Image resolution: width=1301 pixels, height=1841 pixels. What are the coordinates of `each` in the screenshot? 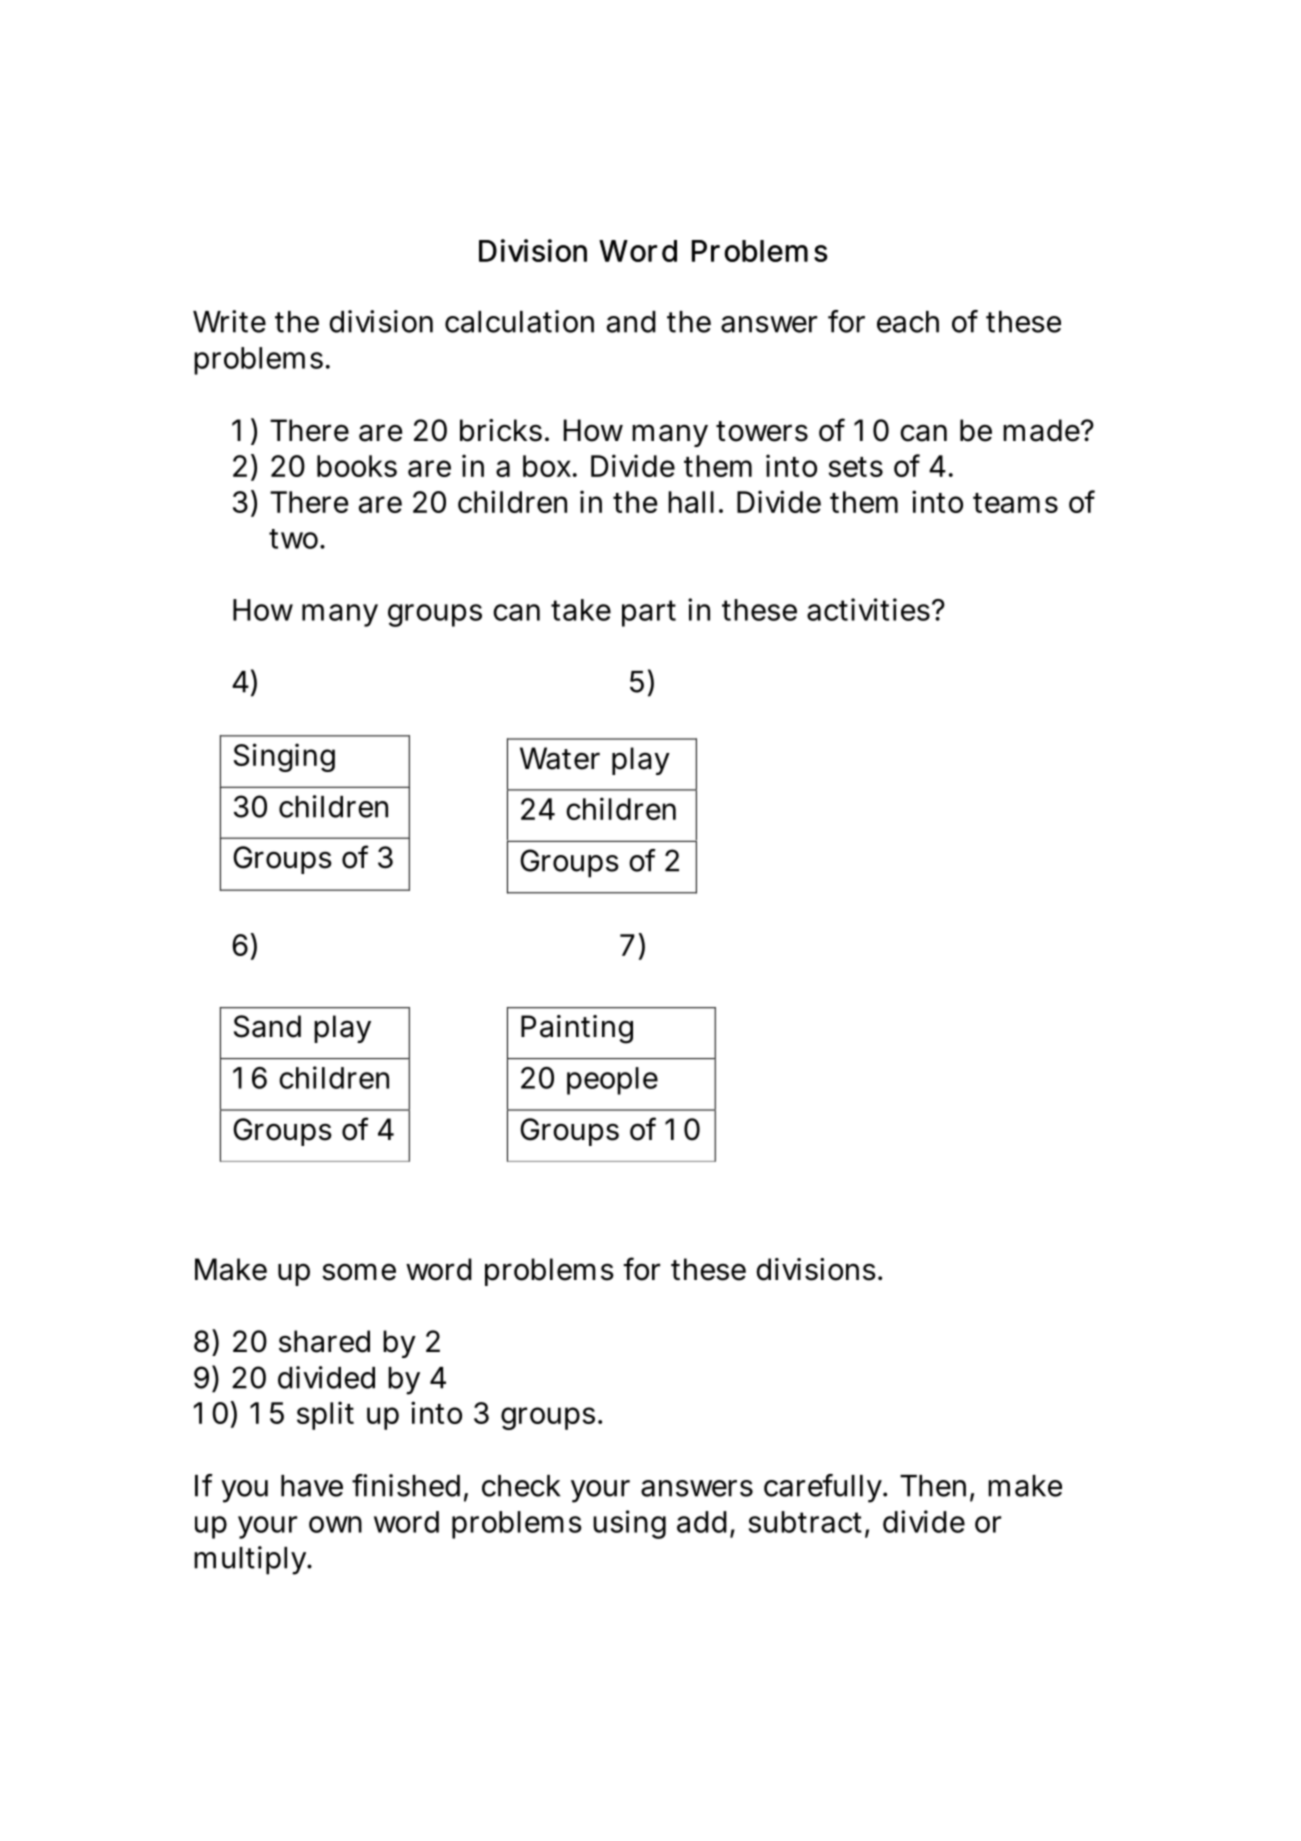 It's located at (908, 322).
